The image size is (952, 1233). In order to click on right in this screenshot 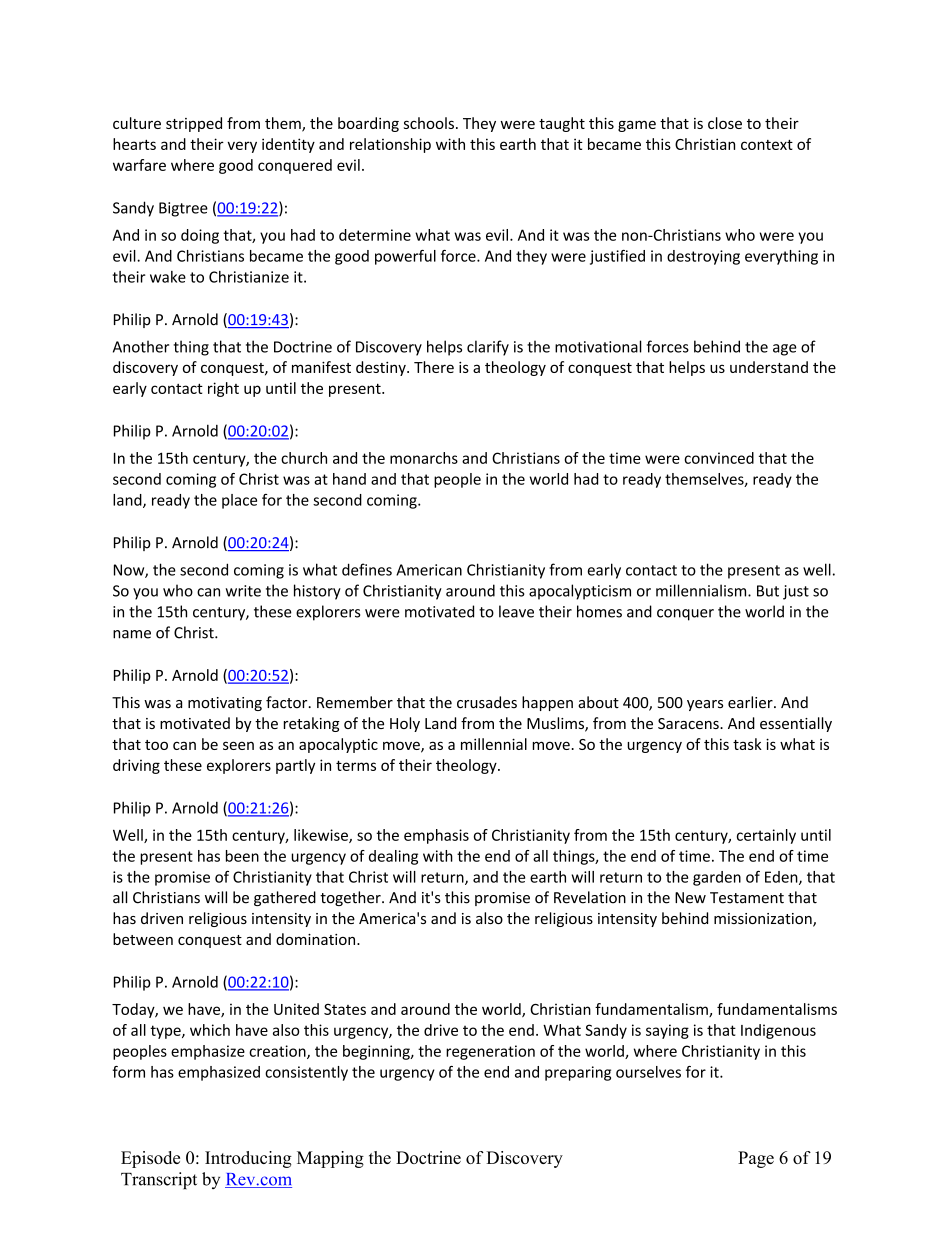, I will do `click(223, 389)`.
